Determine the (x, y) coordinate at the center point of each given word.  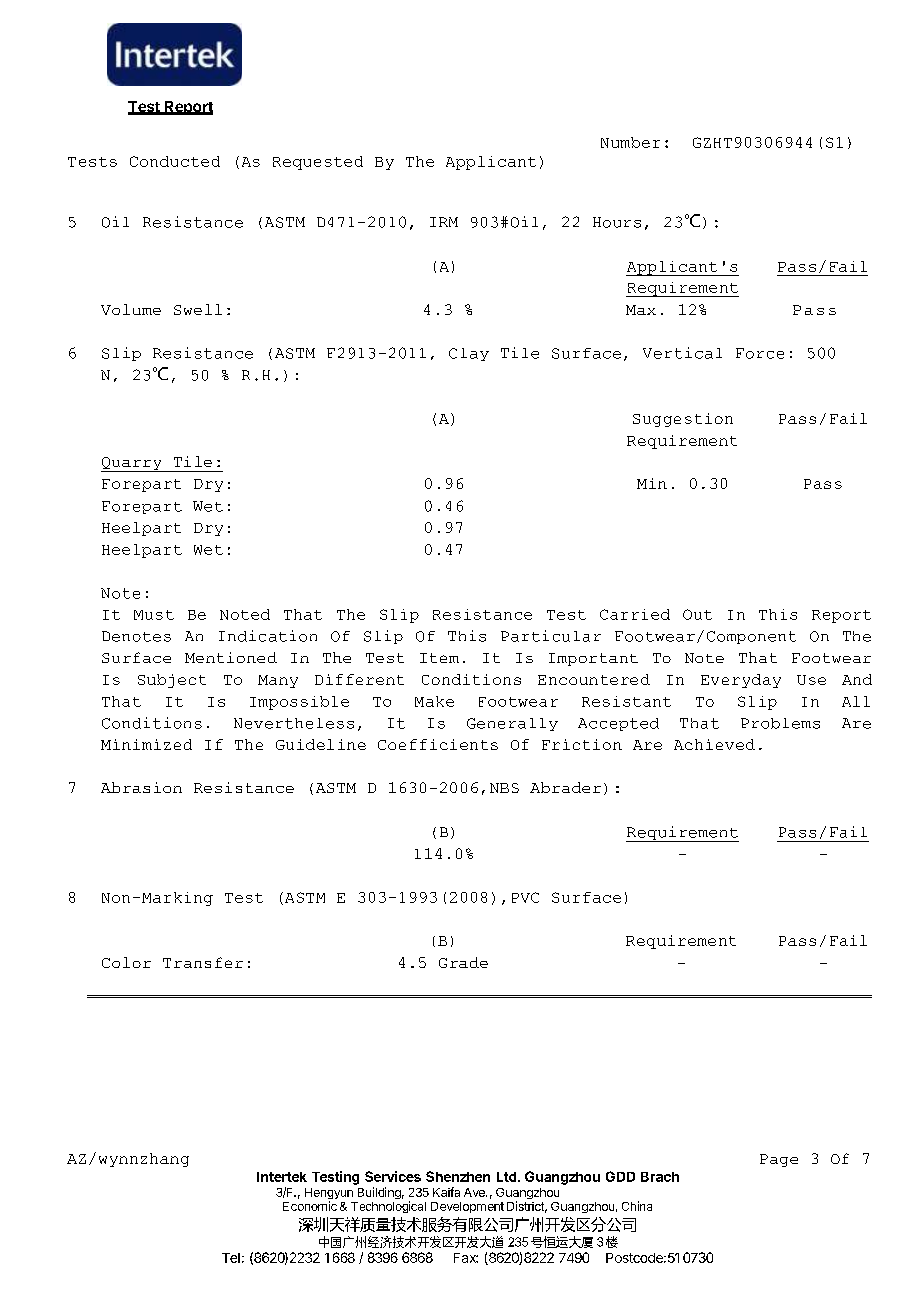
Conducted (175, 161)
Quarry (132, 464)
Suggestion (683, 420)
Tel (231, 1258)
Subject (172, 681)
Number (630, 142)
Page (779, 1160)
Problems (780, 723)
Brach (660, 1177)
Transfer (203, 962)
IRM (444, 222)
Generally (512, 724)
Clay (469, 354)
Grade (463, 962)
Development (467, 1207)
